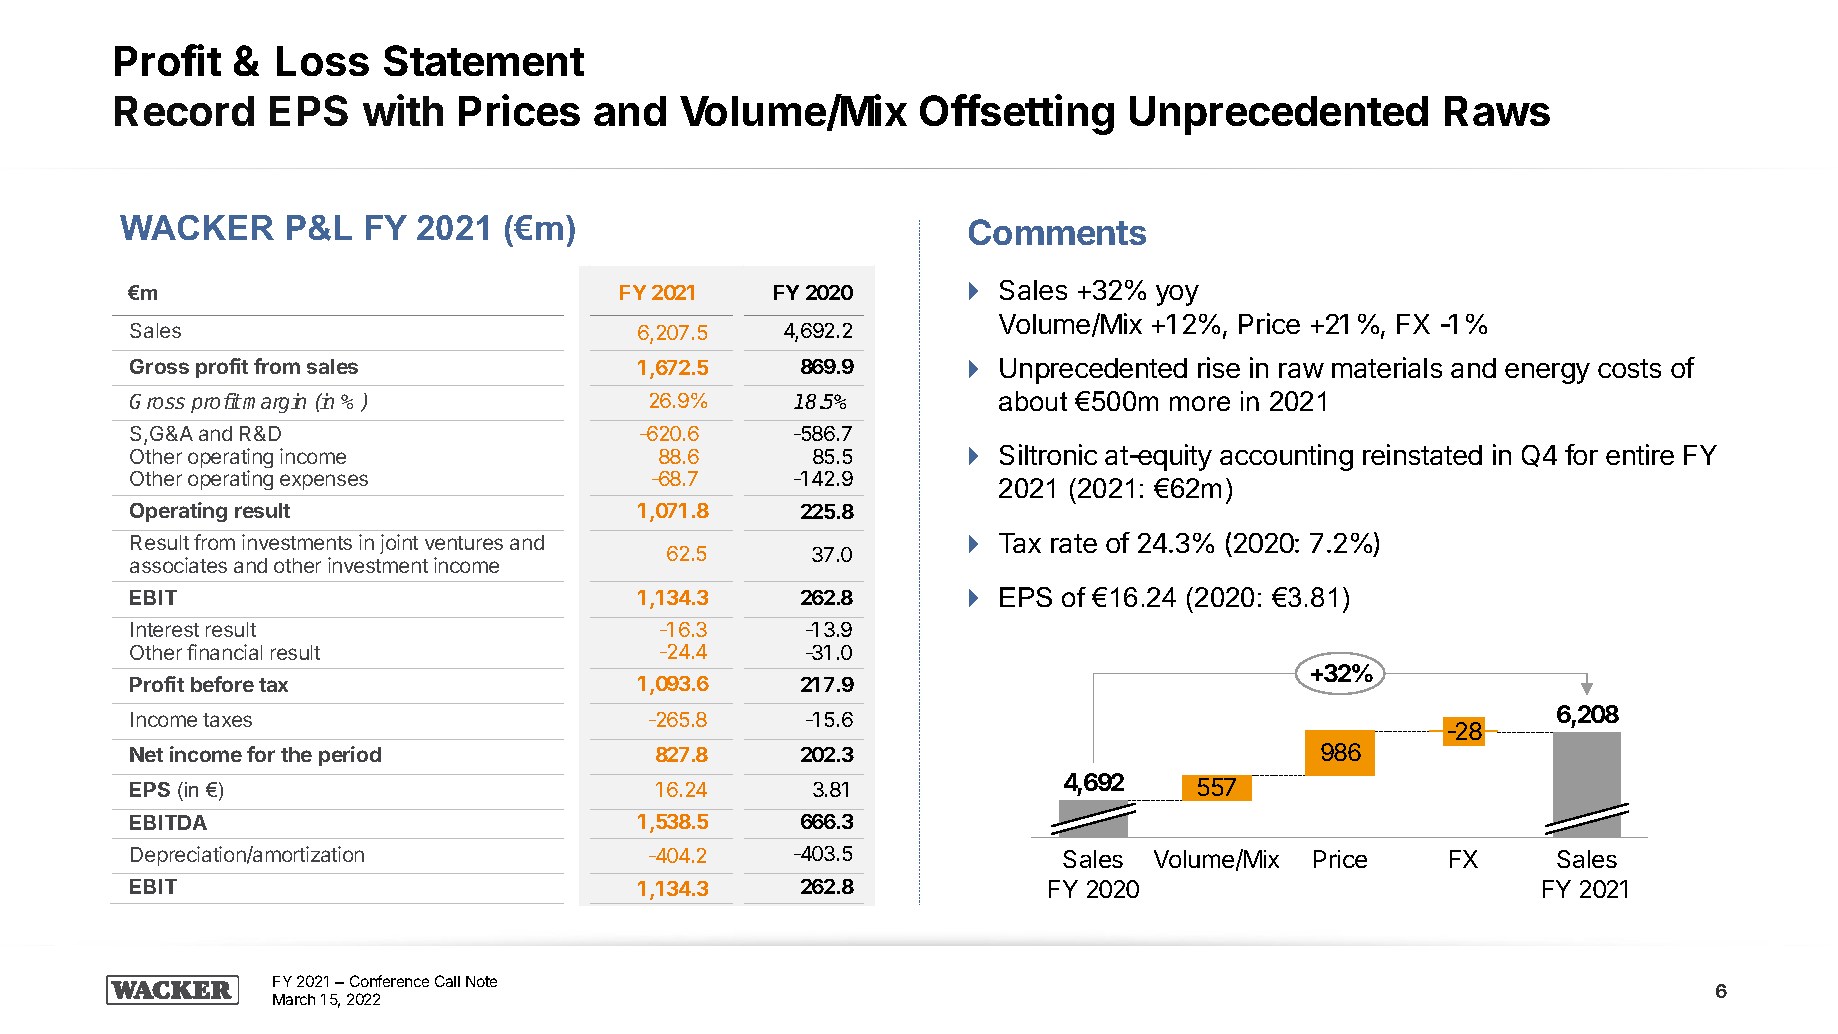 The image size is (1838, 1034). I want to click on Conference, so click(389, 981).
